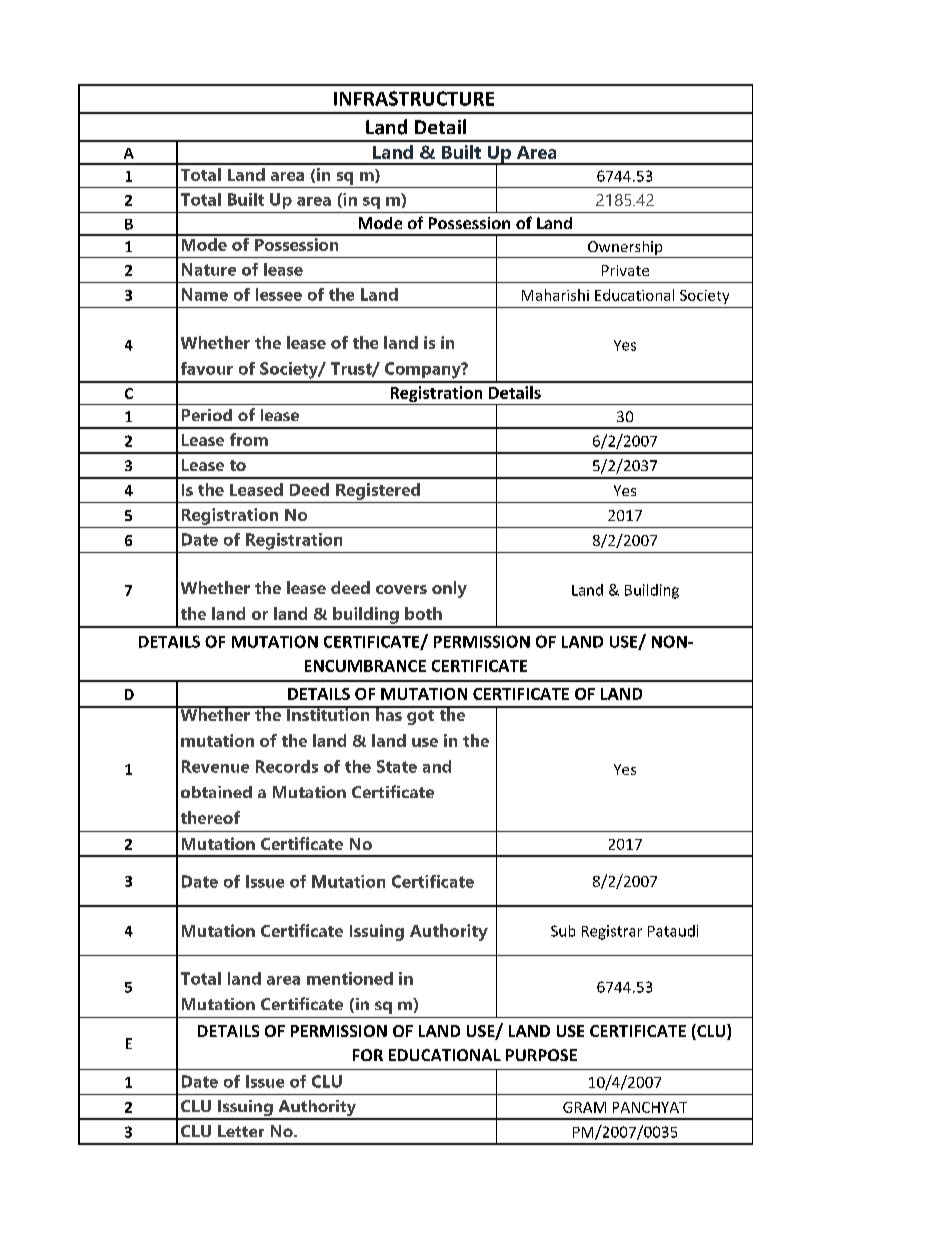 This image has width=952, height=1233. I want to click on FOR, so click(368, 1055).
